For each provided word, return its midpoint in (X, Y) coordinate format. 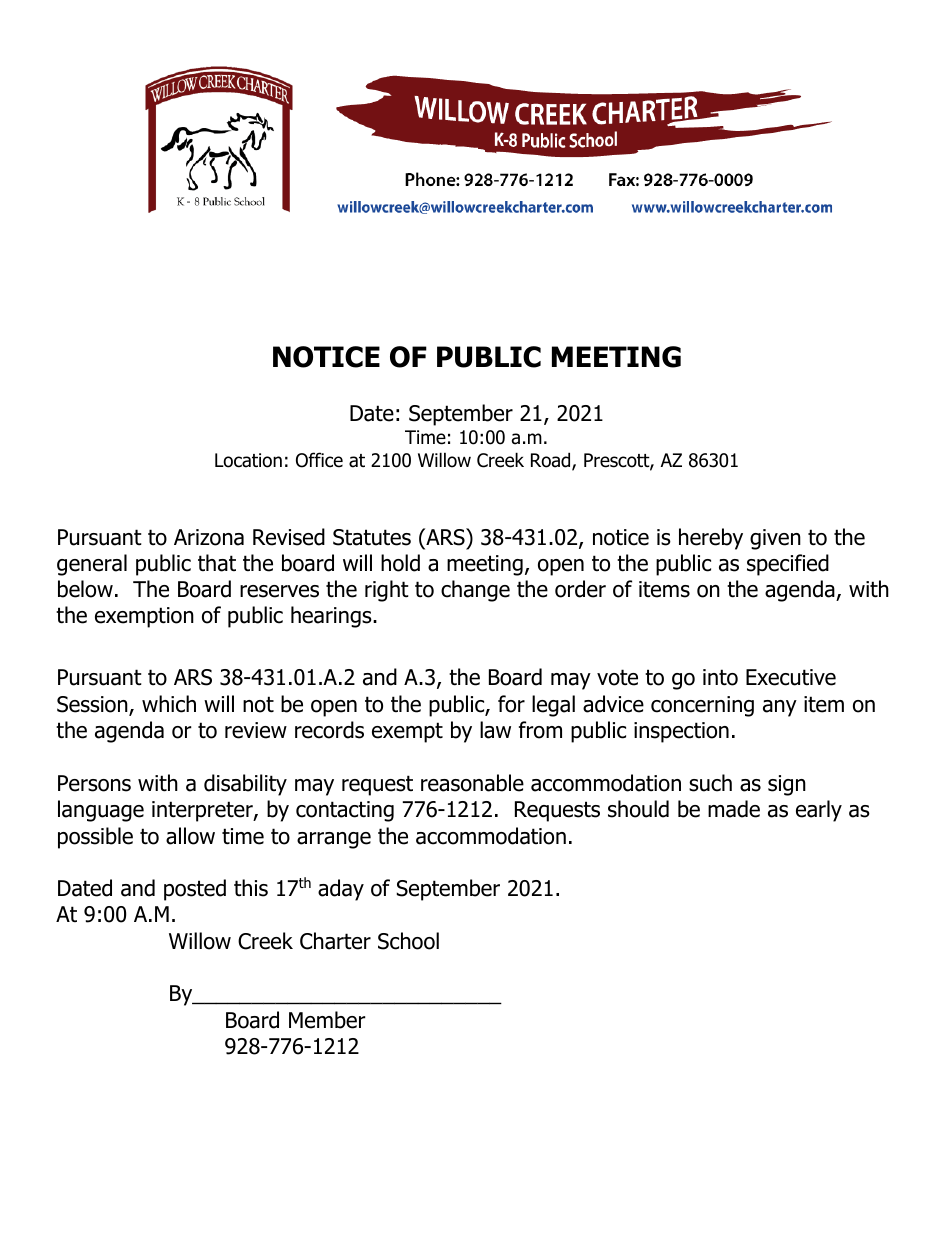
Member (327, 1020)
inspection (681, 732)
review (256, 730)
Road (552, 461)
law (495, 730)
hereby (711, 539)
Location (248, 460)
